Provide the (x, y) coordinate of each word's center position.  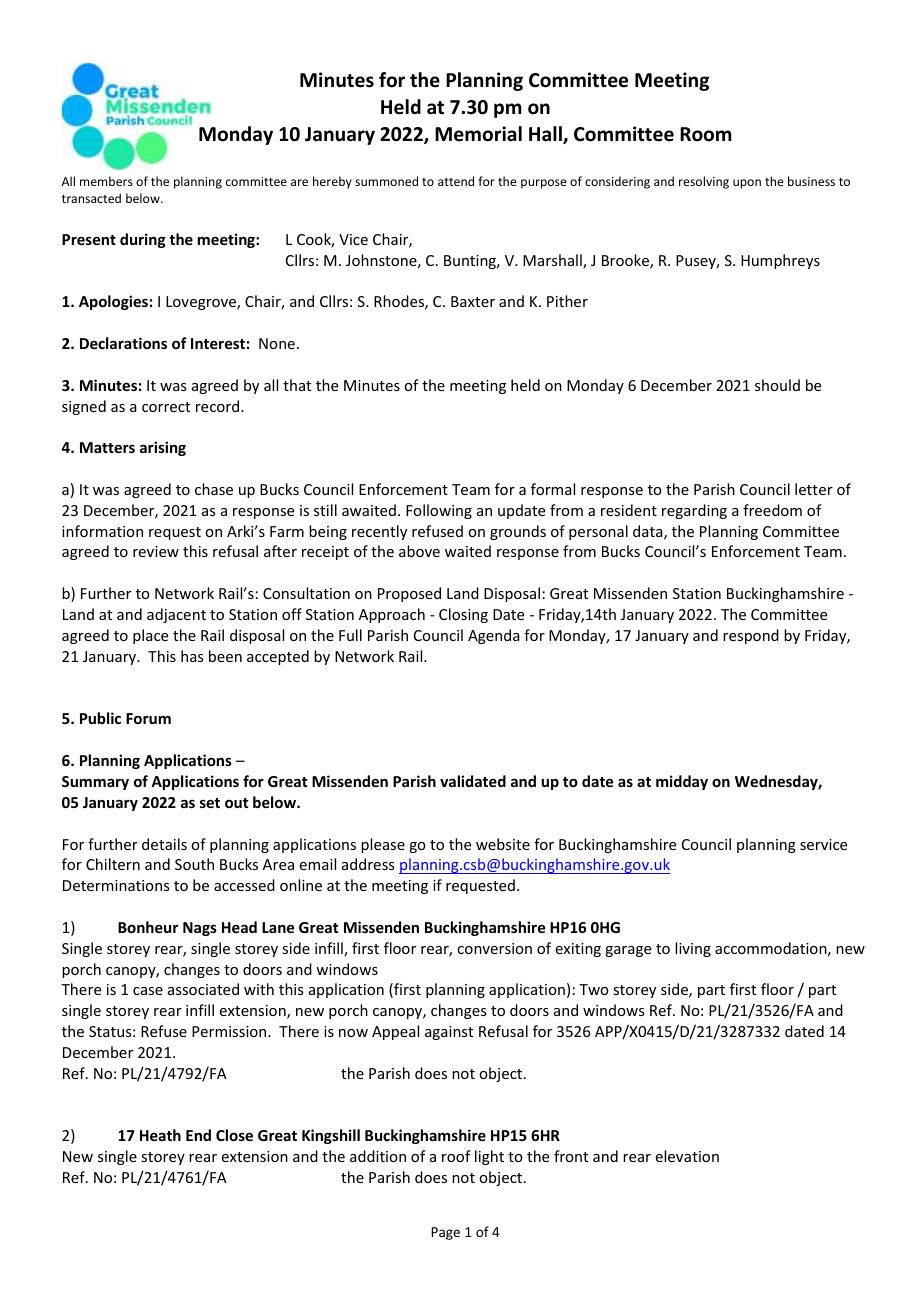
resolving (704, 182)
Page (445, 1233)
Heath (160, 1135)
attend (456, 181)
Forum (148, 718)
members (106, 181)
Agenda (494, 636)
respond (751, 636)
